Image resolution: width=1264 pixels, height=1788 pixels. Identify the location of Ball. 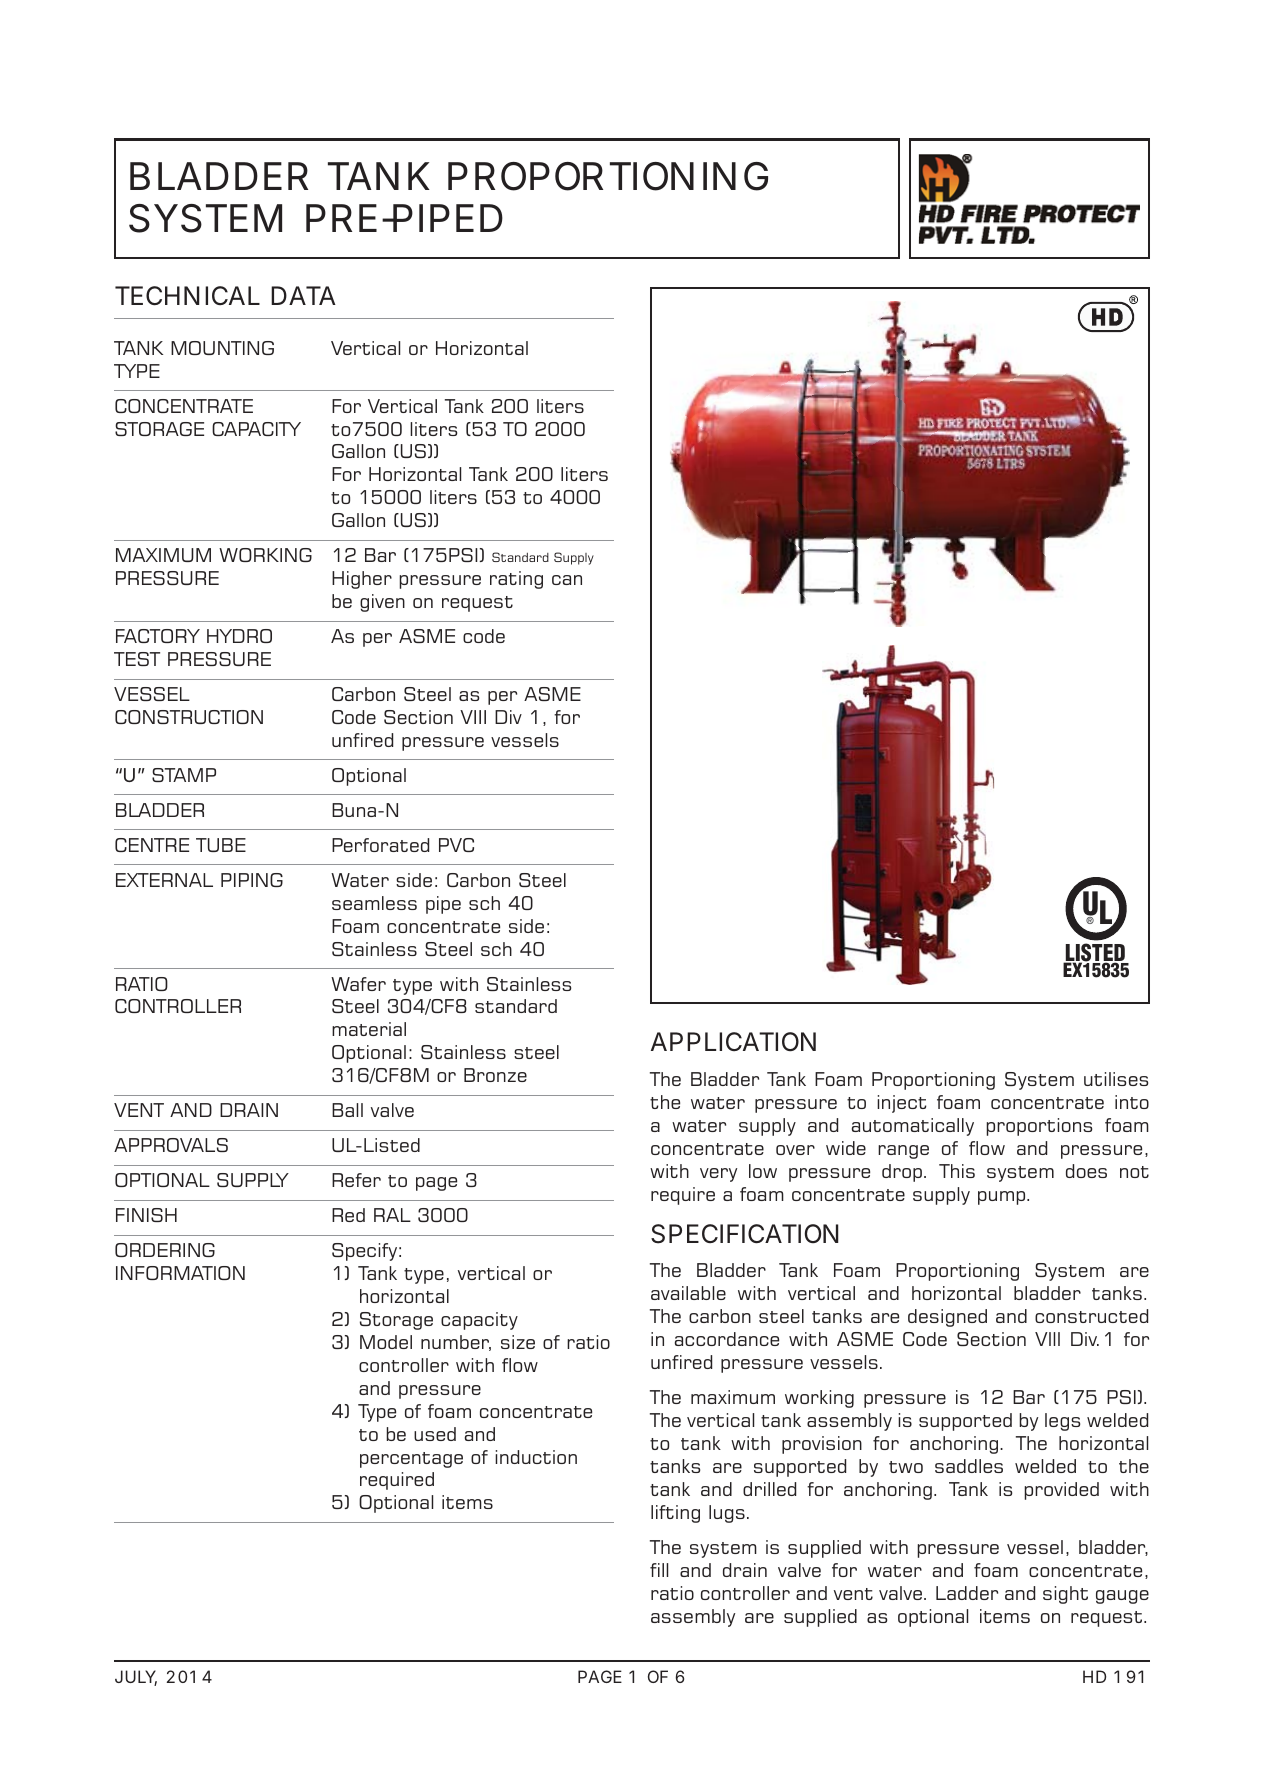
(347, 1110).
